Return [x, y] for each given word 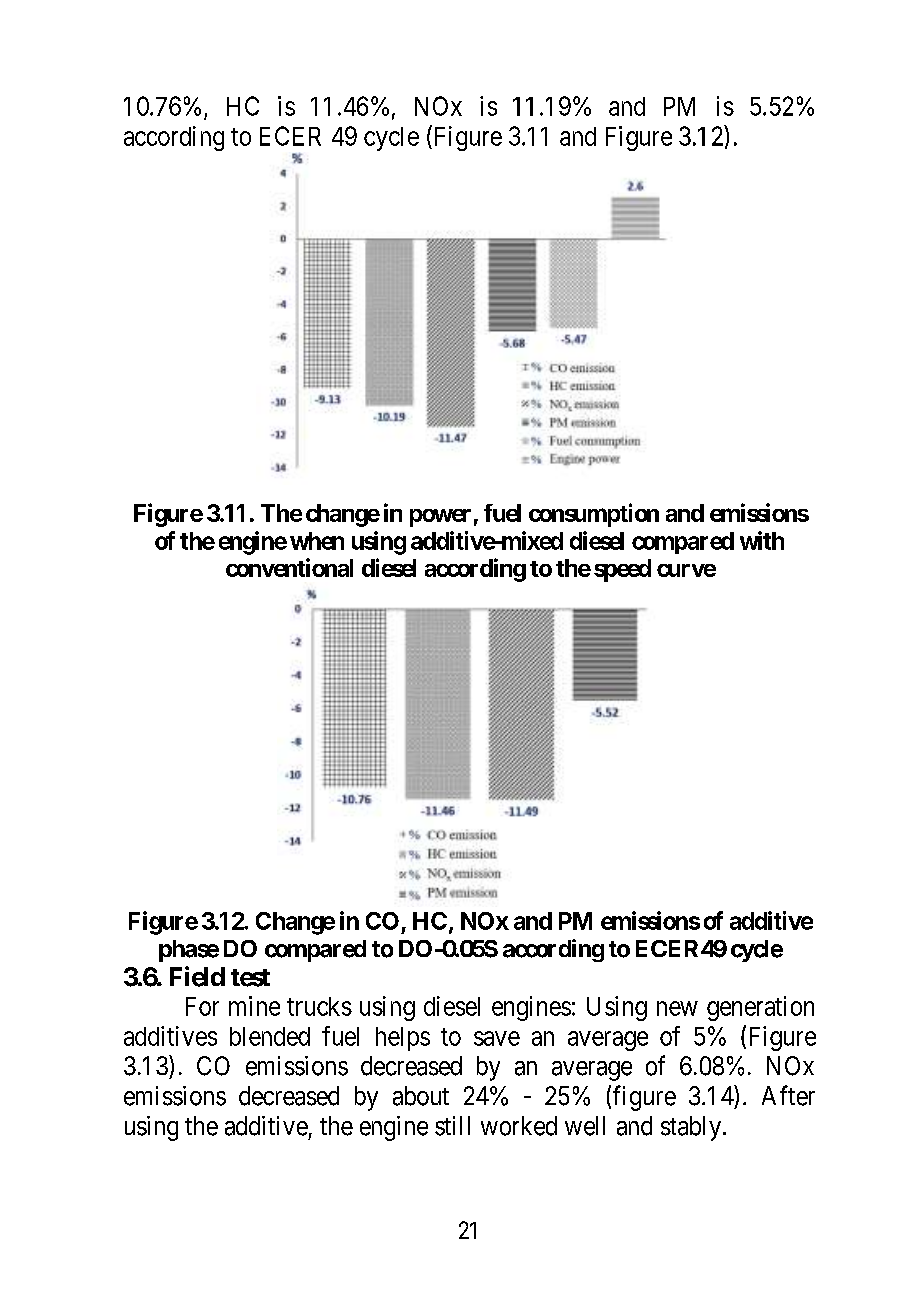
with [762, 540]
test [250, 978]
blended [270, 1036]
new [677, 1008]
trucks [319, 1006]
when [317, 541]
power [440, 518]
